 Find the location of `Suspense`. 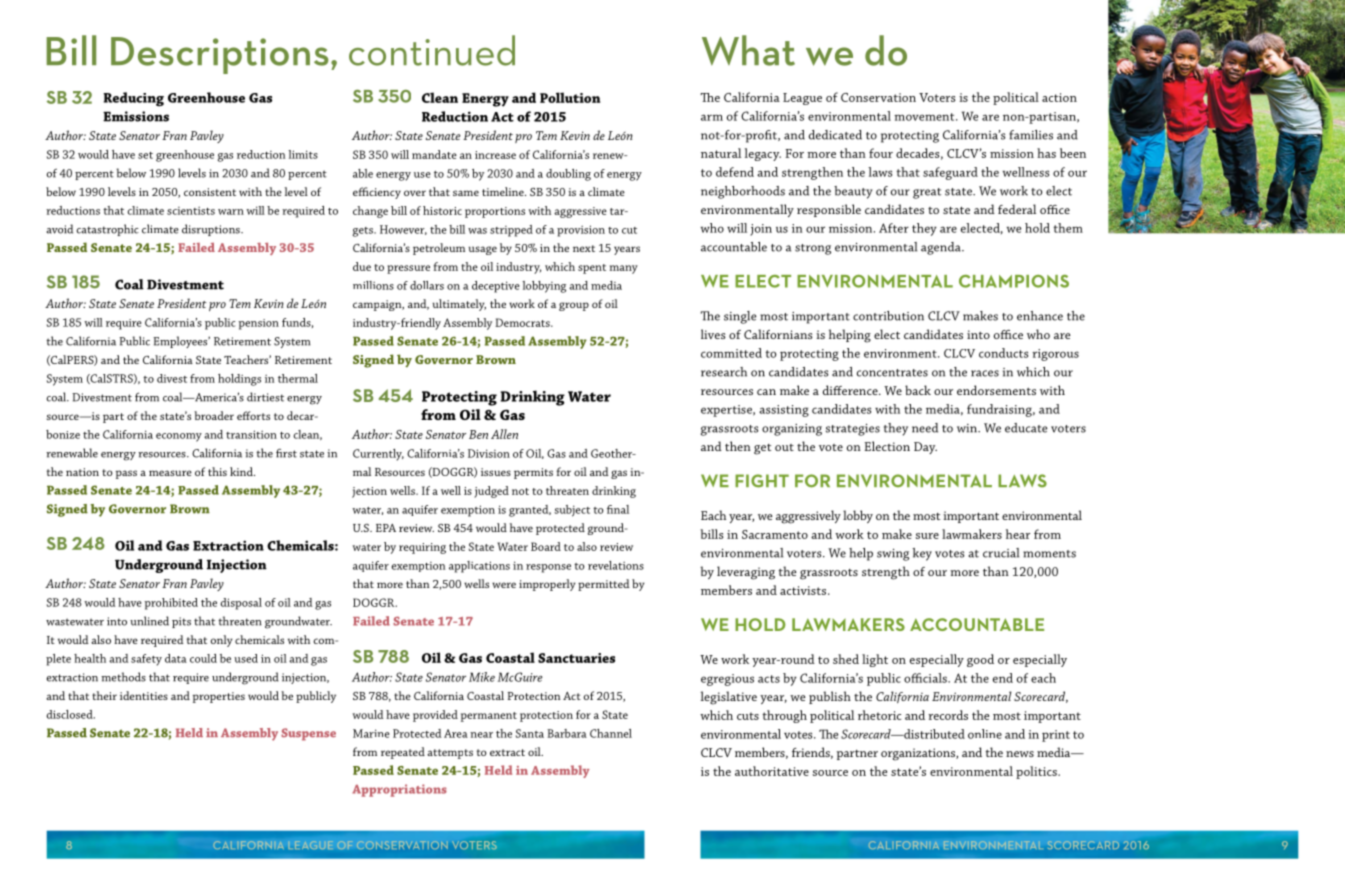

Suspense is located at coordinates (308, 734).
